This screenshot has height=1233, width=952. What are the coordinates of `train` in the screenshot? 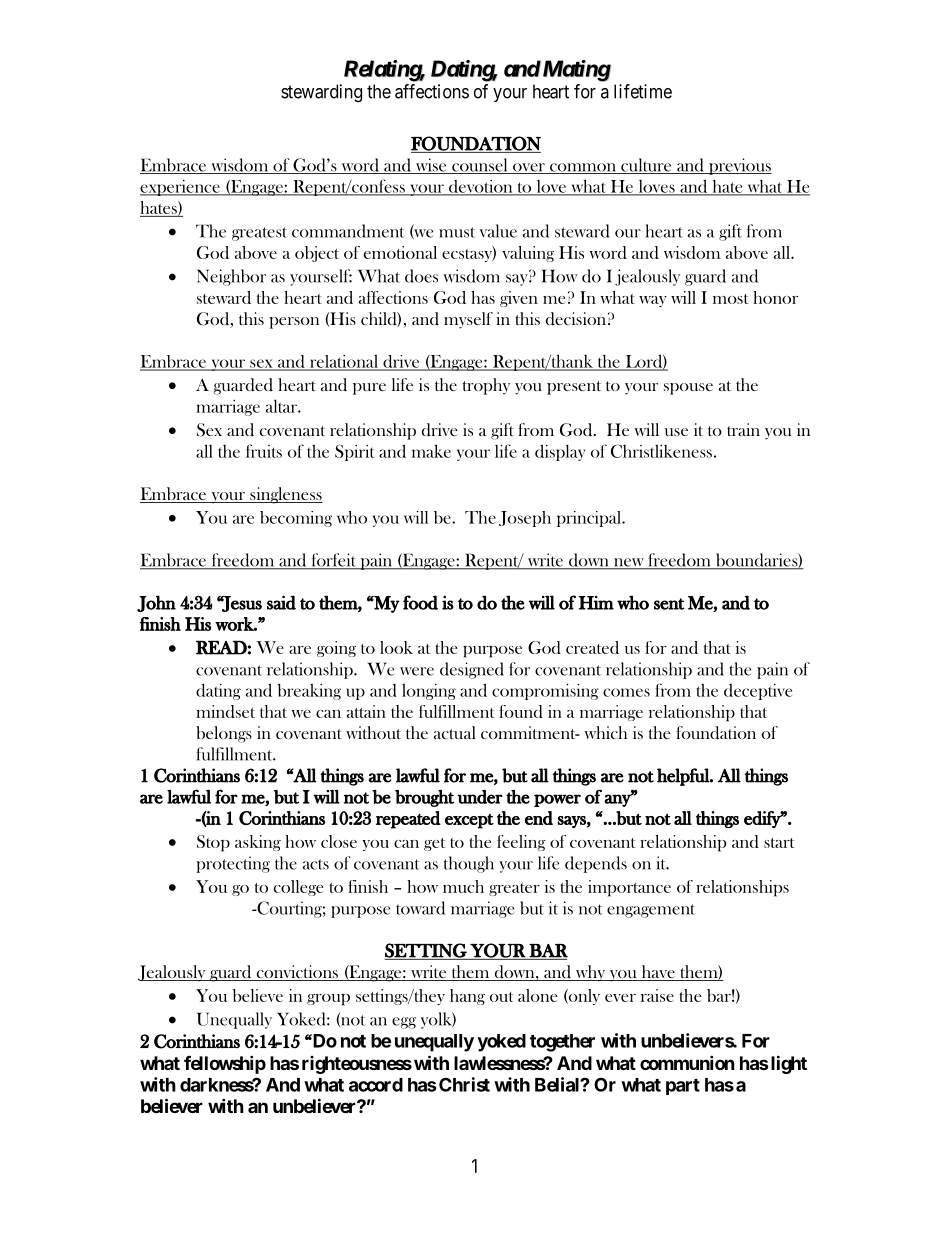 It's located at (743, 429).
